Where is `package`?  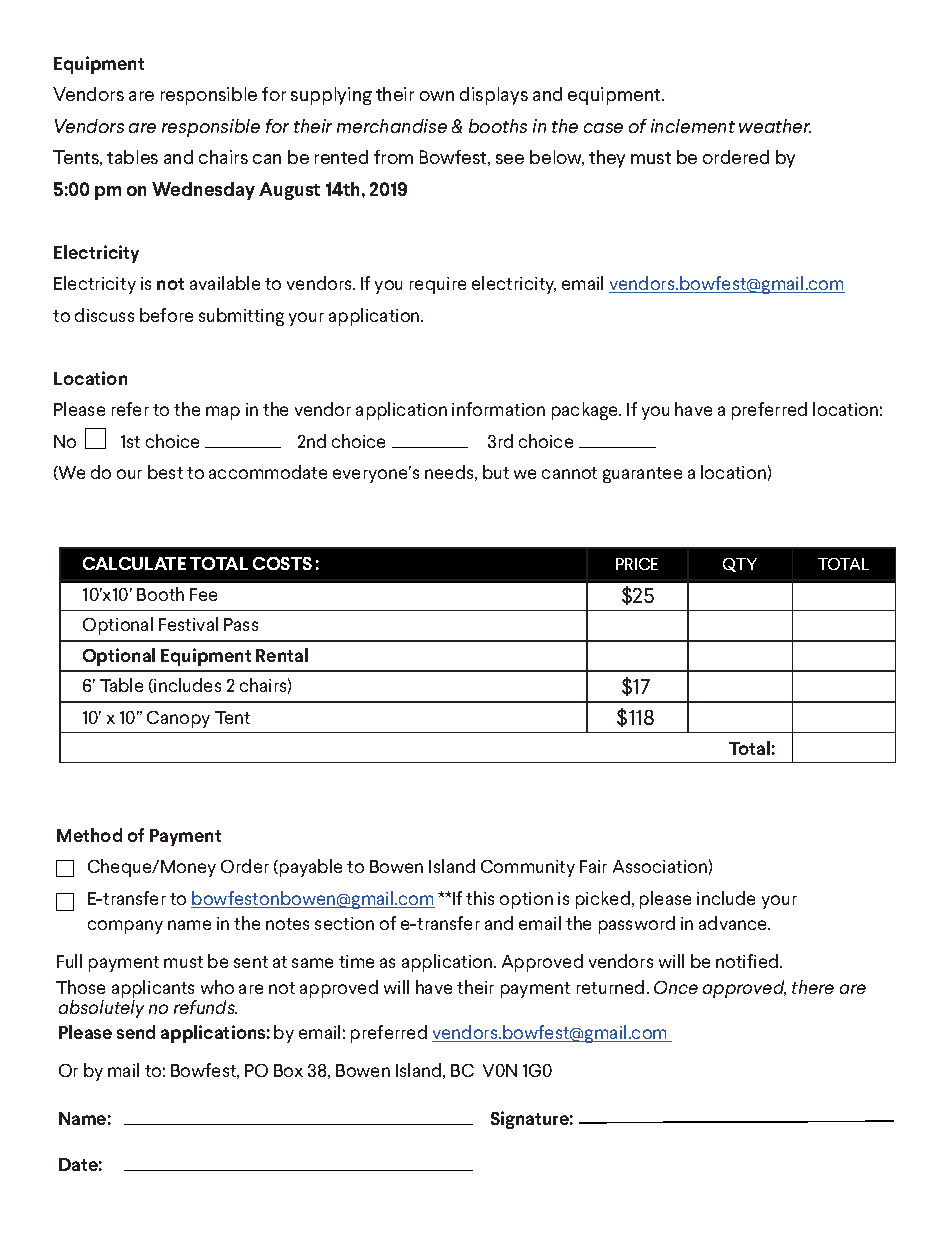 package is located at coordinates (586, 411).
